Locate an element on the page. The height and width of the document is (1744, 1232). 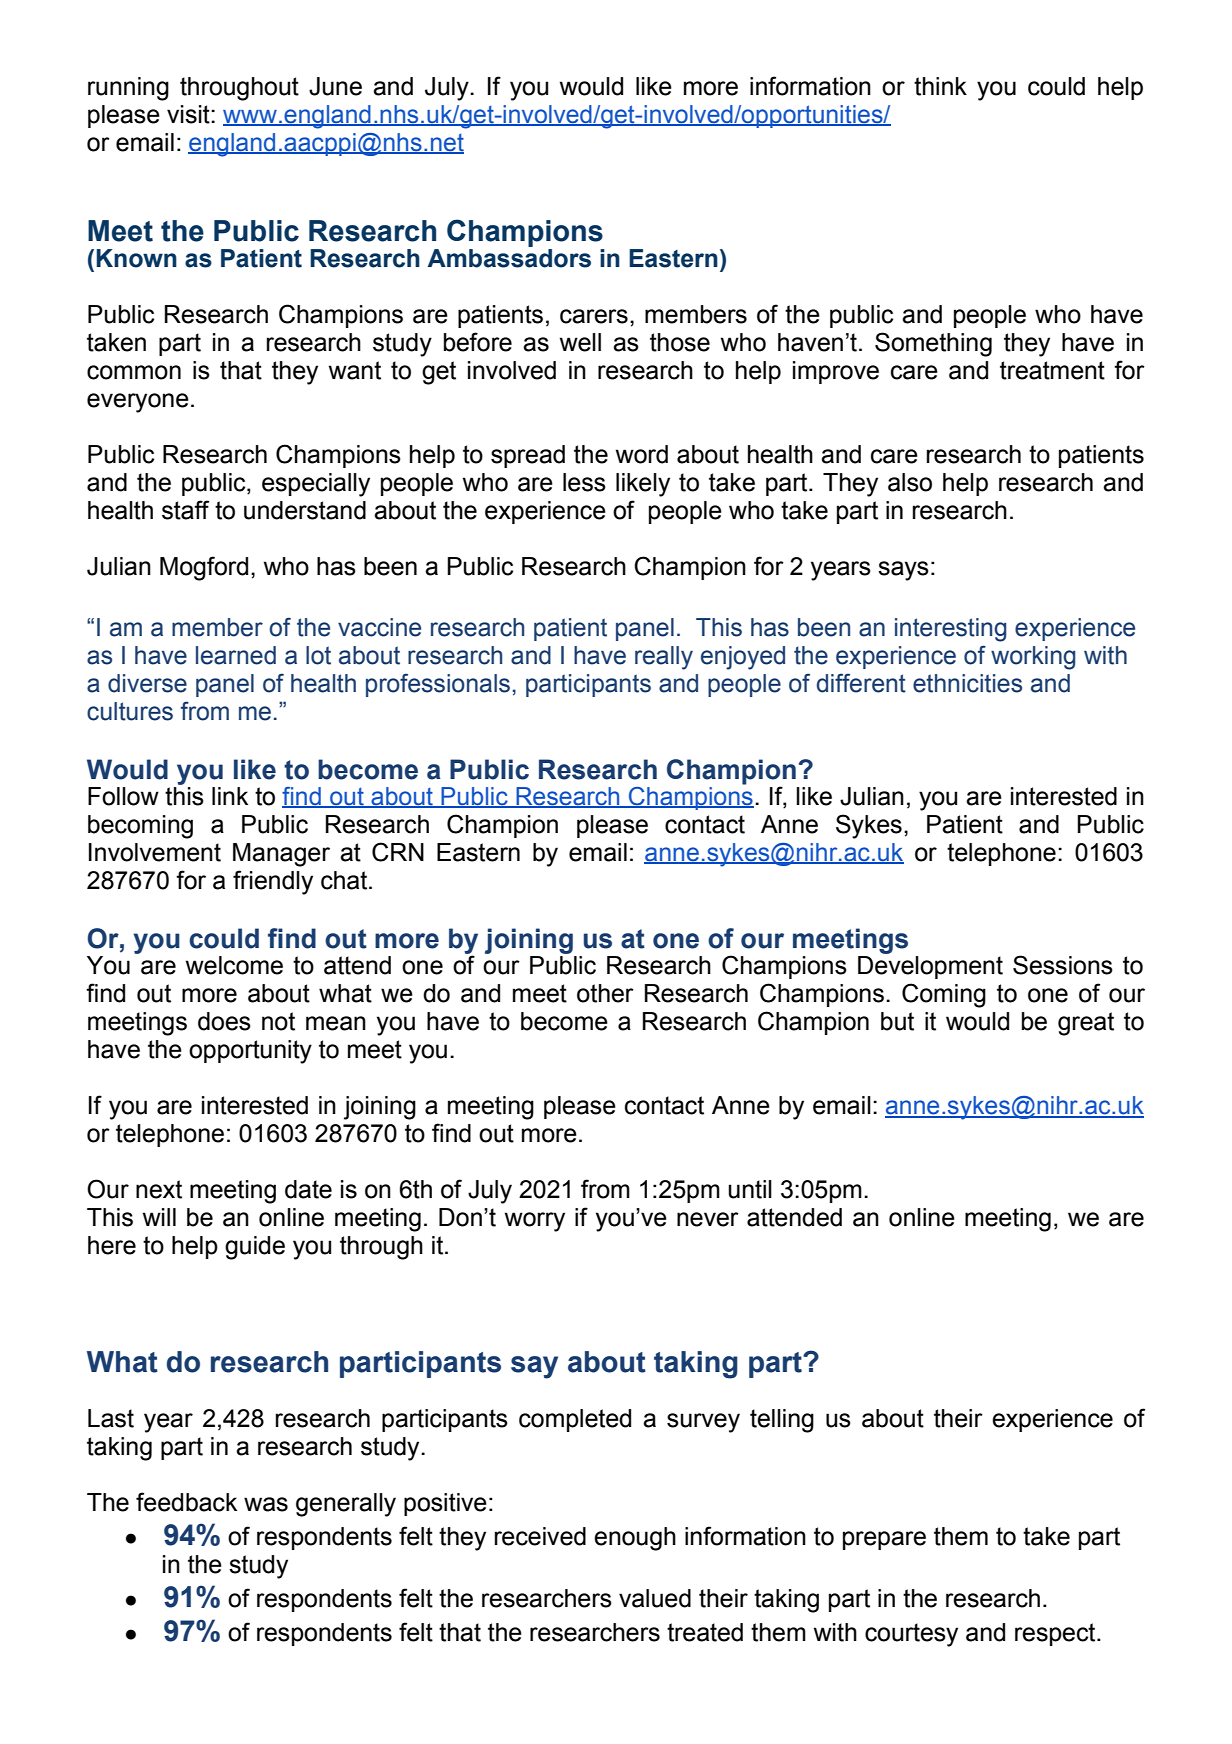
Ambassadors is located at coordinates (509, 258).
